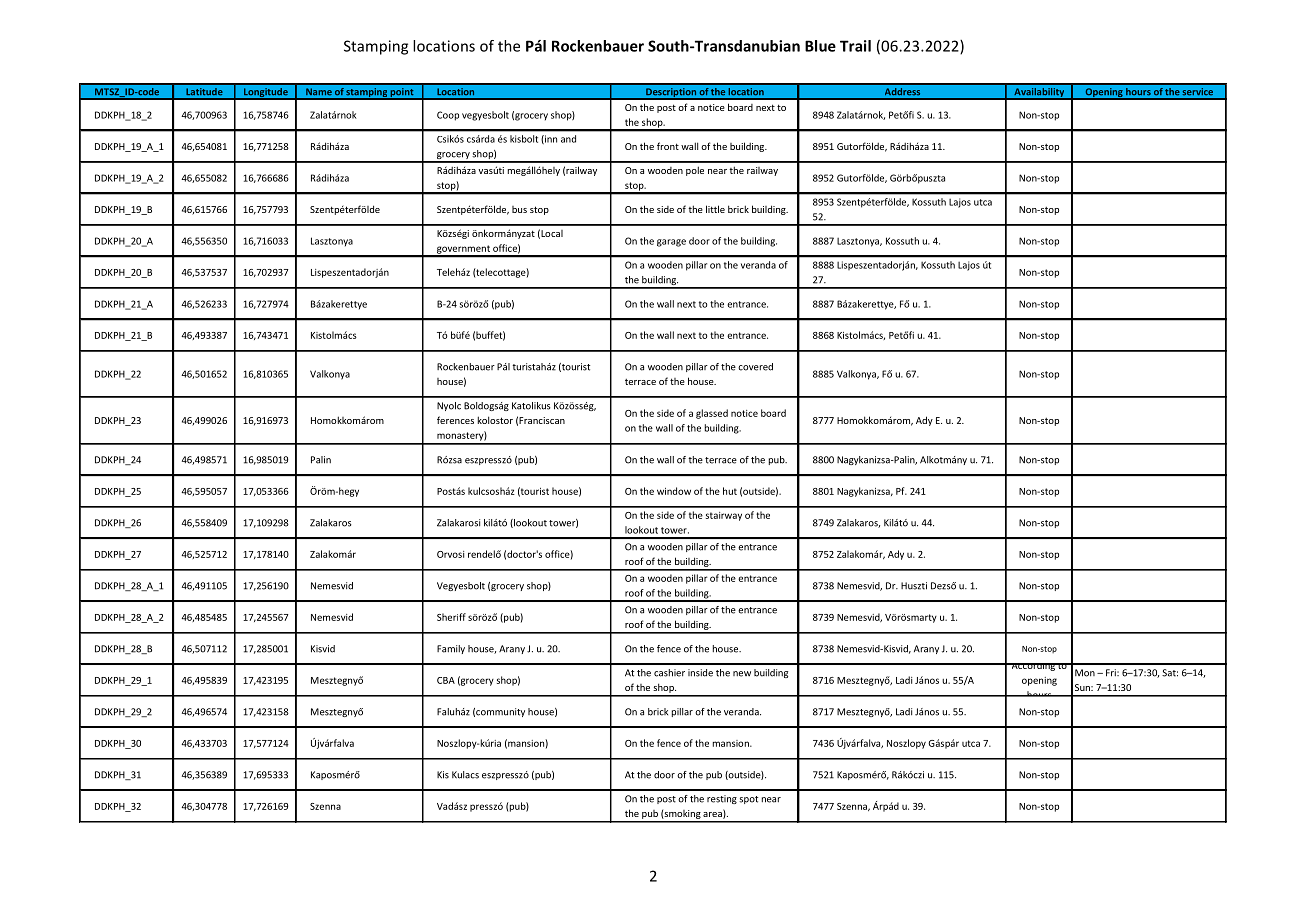 The width and height of the screenshot is (1308, 924). What do you see at coordinates (730, 491) in the screenshot?
I see `hut` at bounding box center [730, 491].
